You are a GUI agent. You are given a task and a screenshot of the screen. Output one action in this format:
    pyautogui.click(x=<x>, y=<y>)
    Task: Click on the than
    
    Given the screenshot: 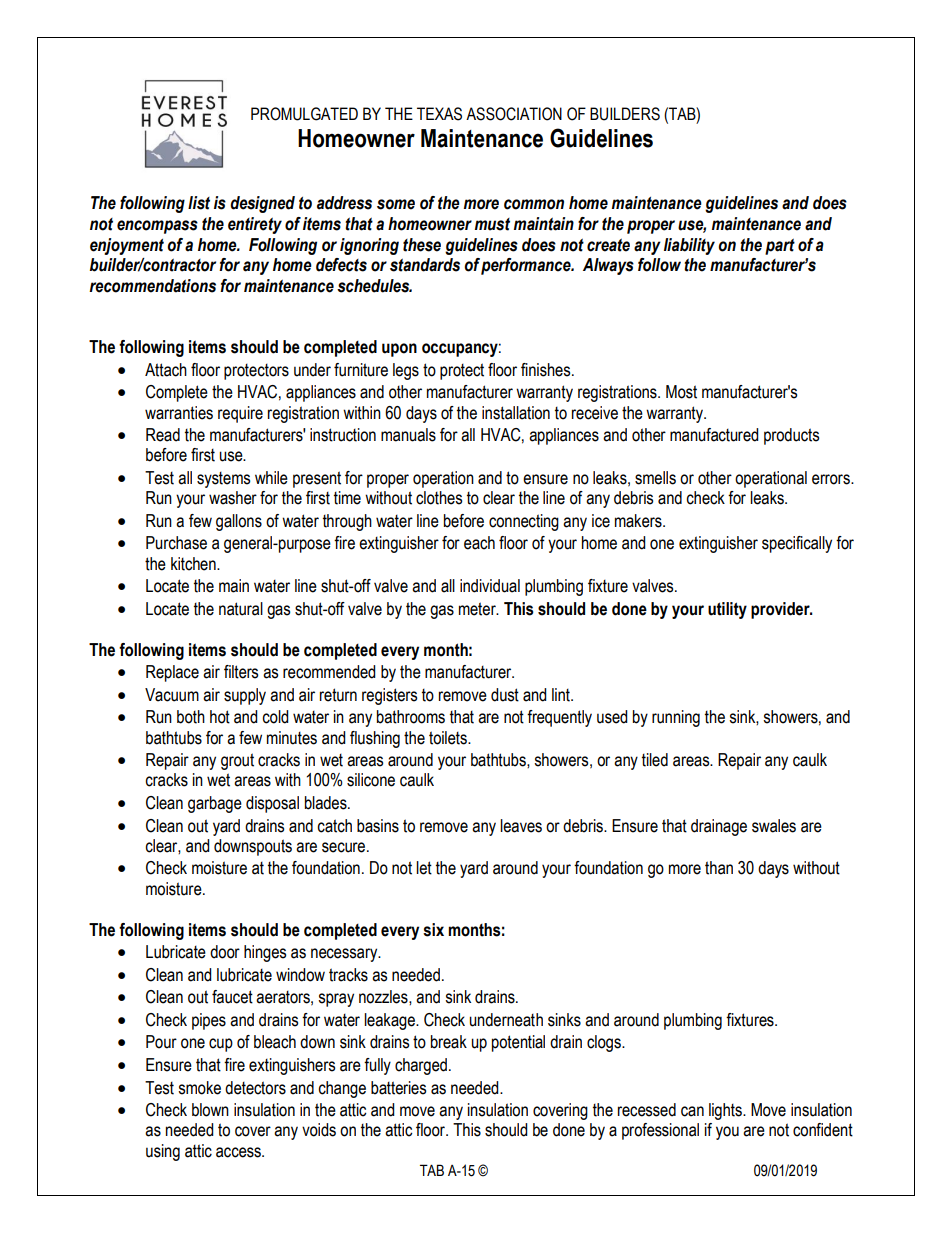 What is the action you would take?
    pyautogui.click(x=719, y=868)
